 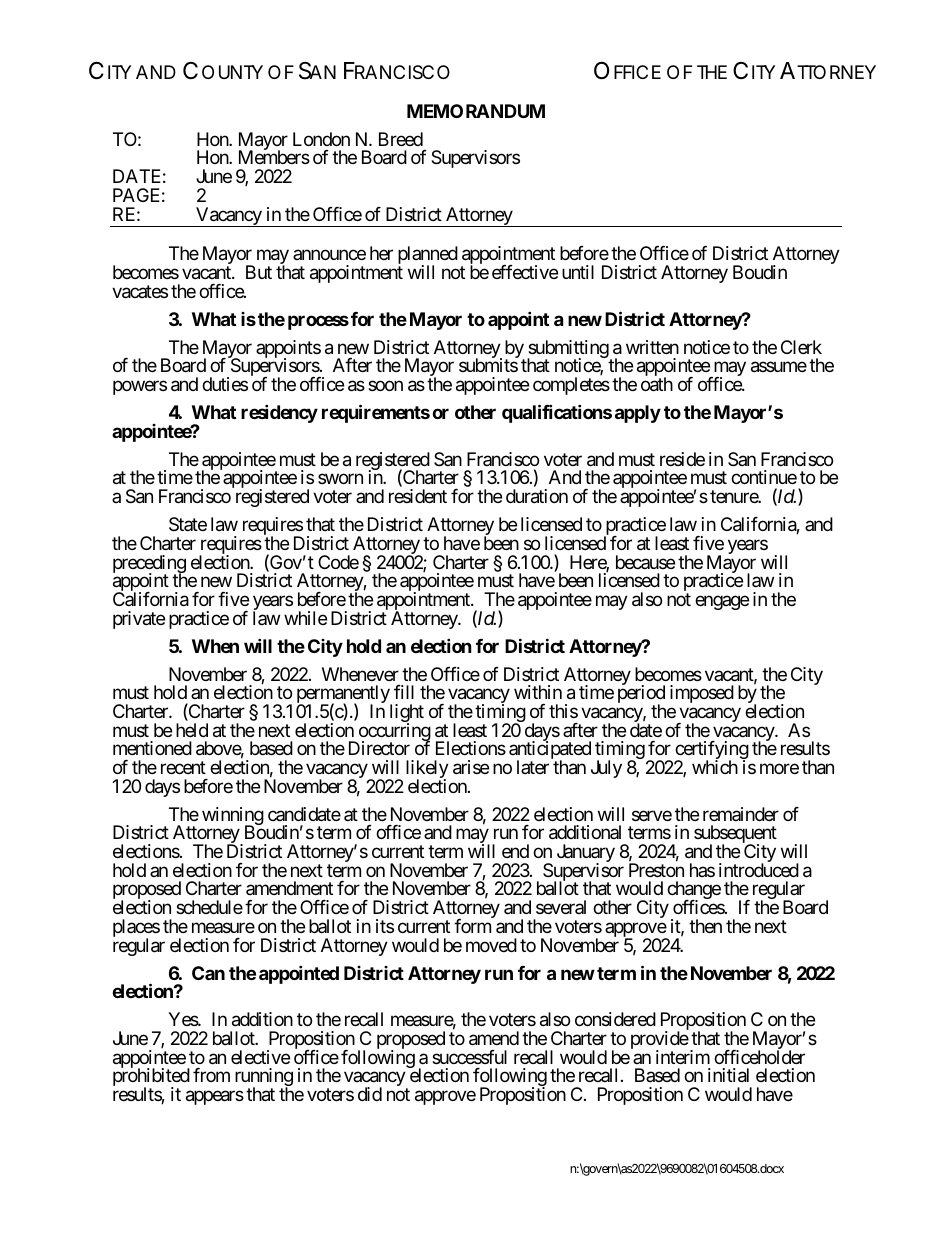 I want to click on from, so click(x=211, y=1075).
